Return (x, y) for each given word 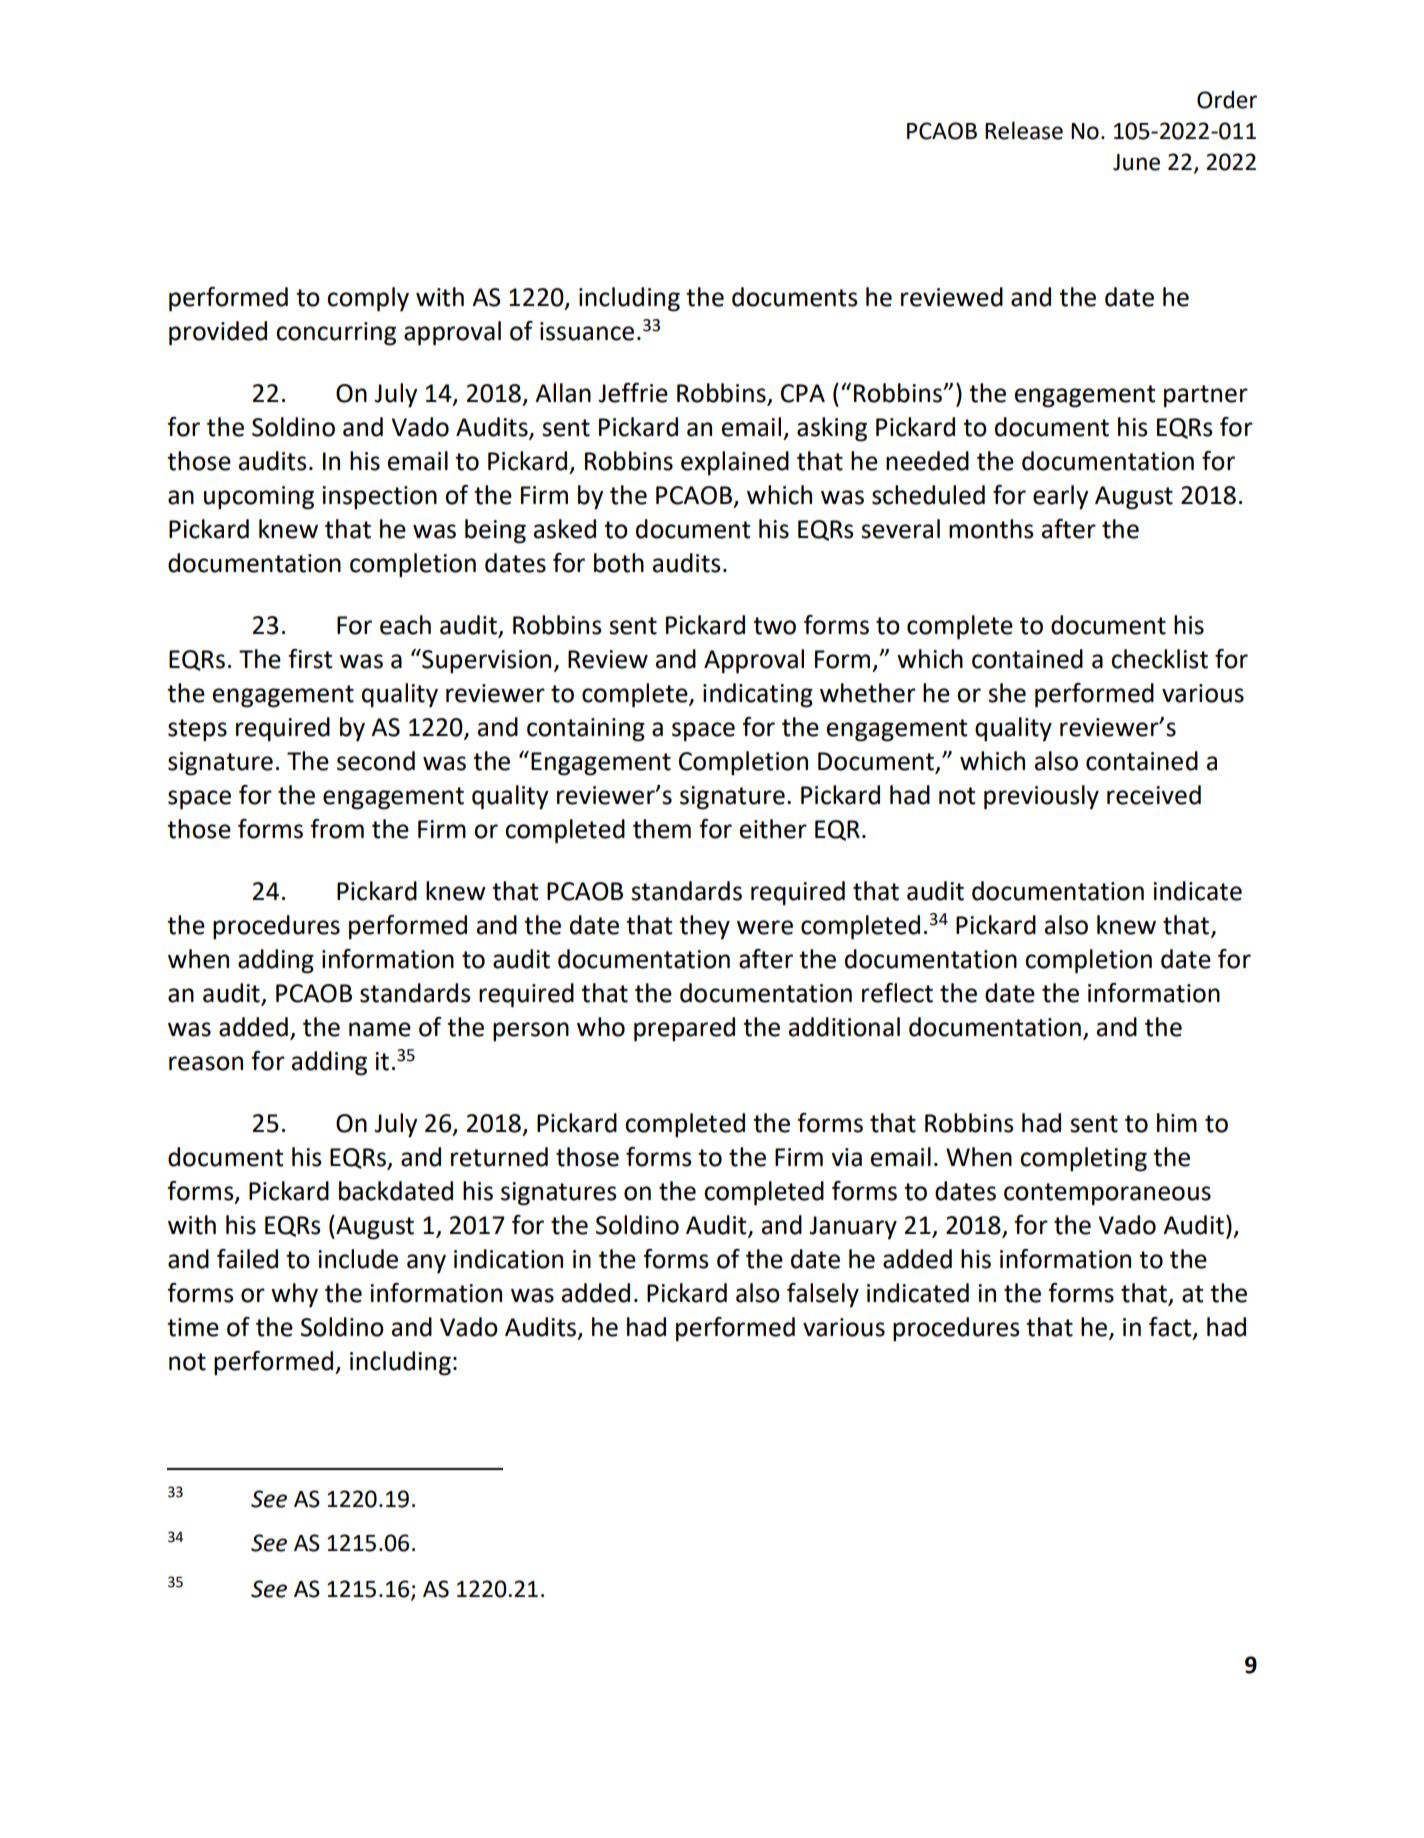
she (1007, 693)
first (310, 659)
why (294, 1295)
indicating (758, 695)
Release (1024, 130)
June (1136, 162)
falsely (823, 1295)
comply (368, 299)
